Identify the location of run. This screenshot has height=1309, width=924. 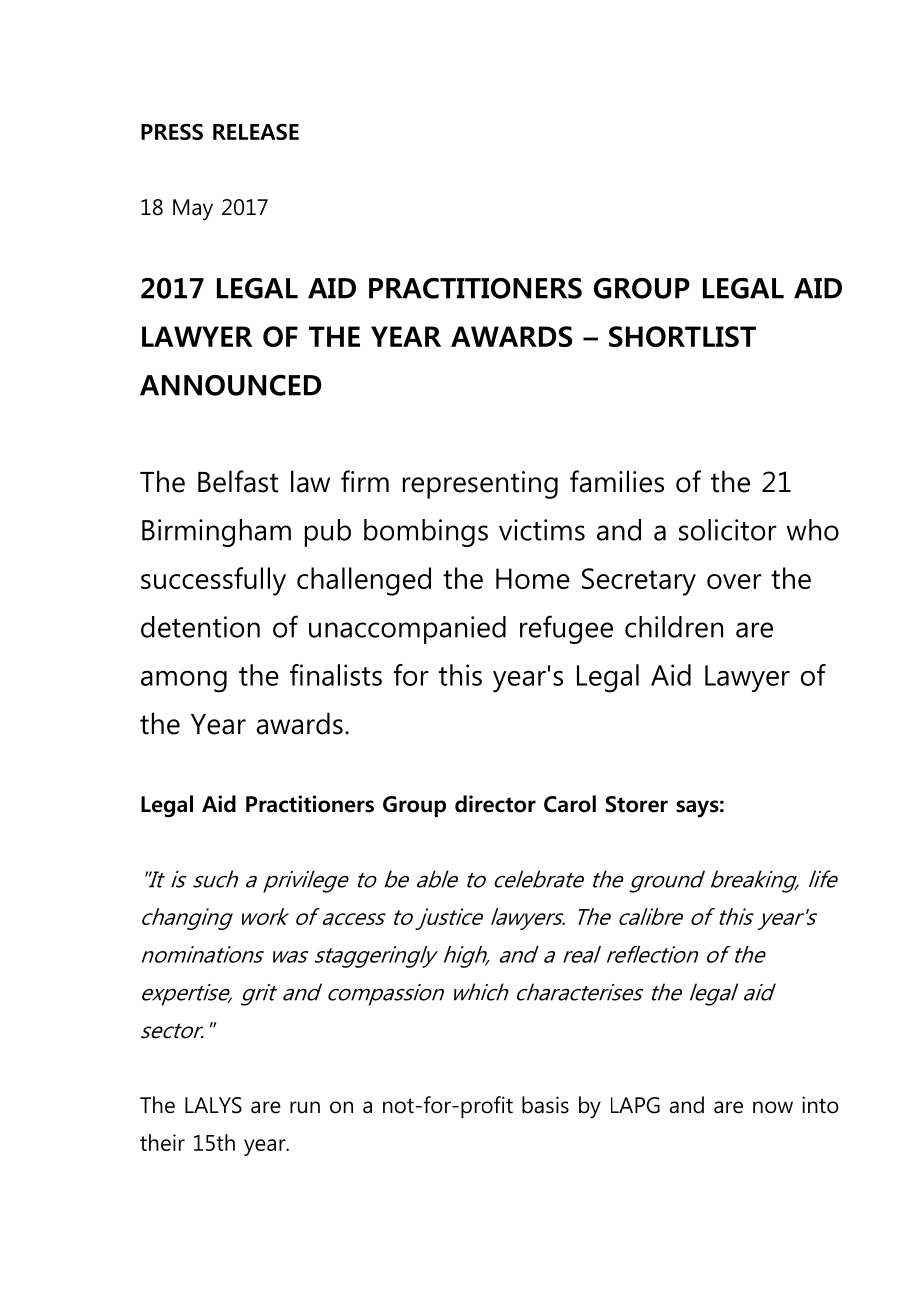
(305, 1107).
